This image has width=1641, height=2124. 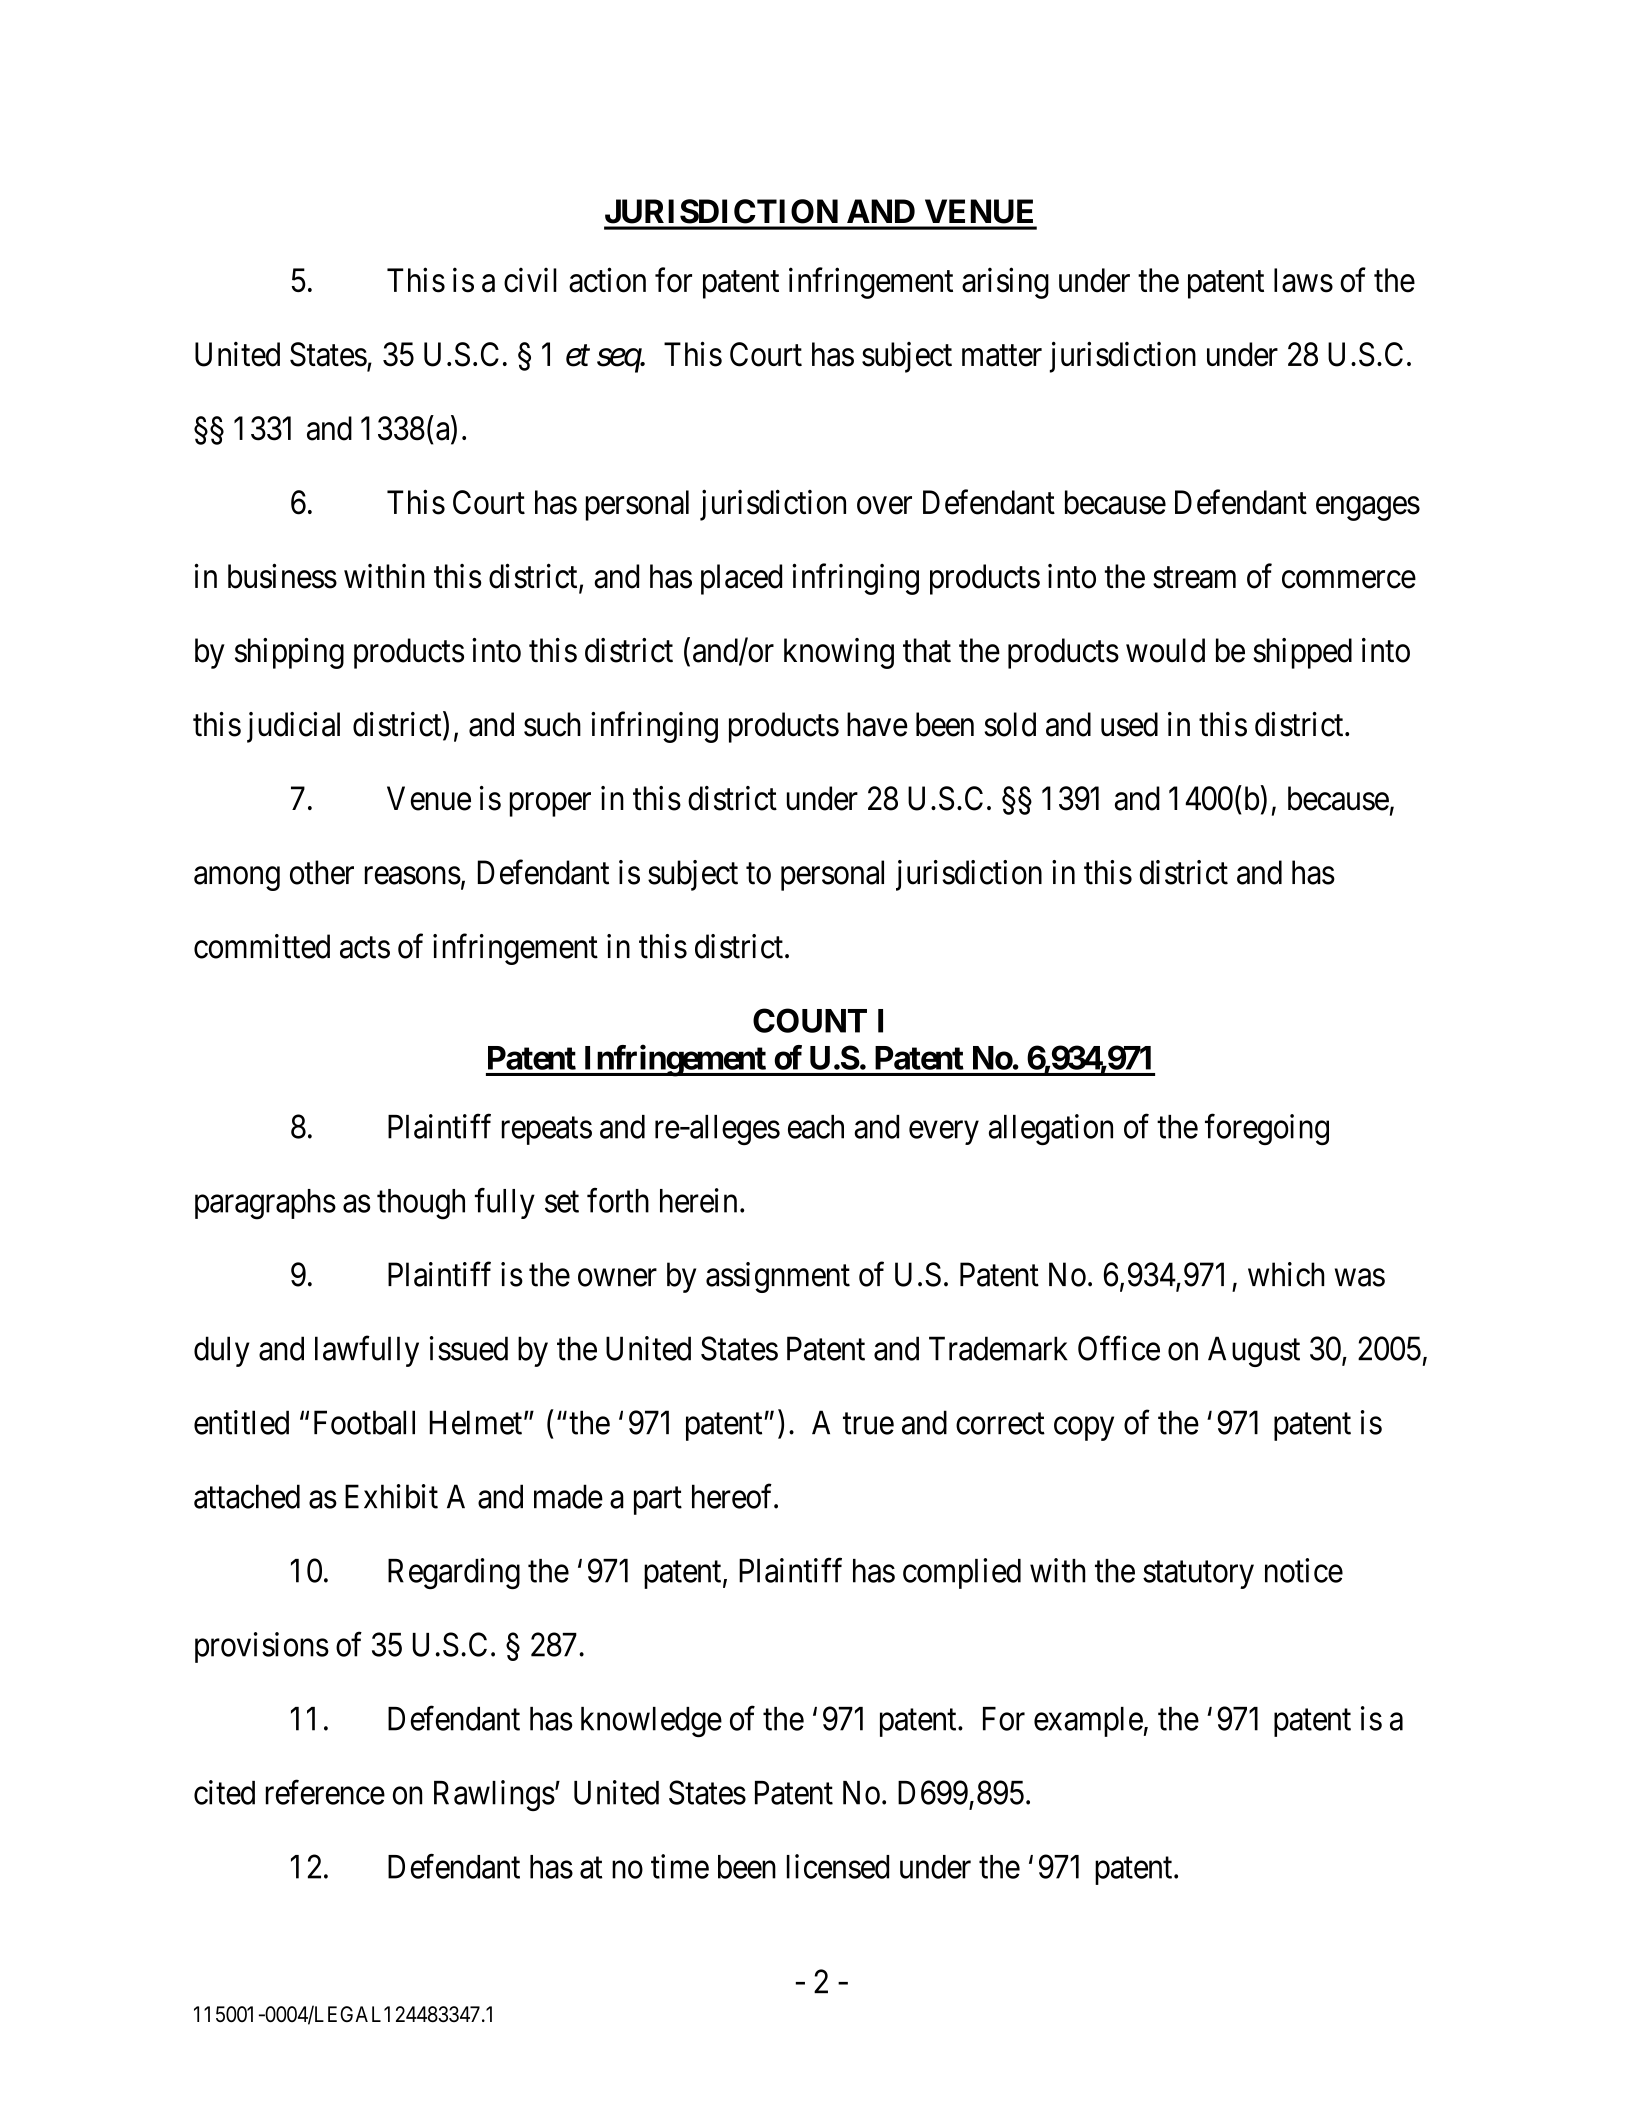 What do you see at coordinates (810, 1020) in the image?
I see `COUNT` at bounding box center [810, 1020].
